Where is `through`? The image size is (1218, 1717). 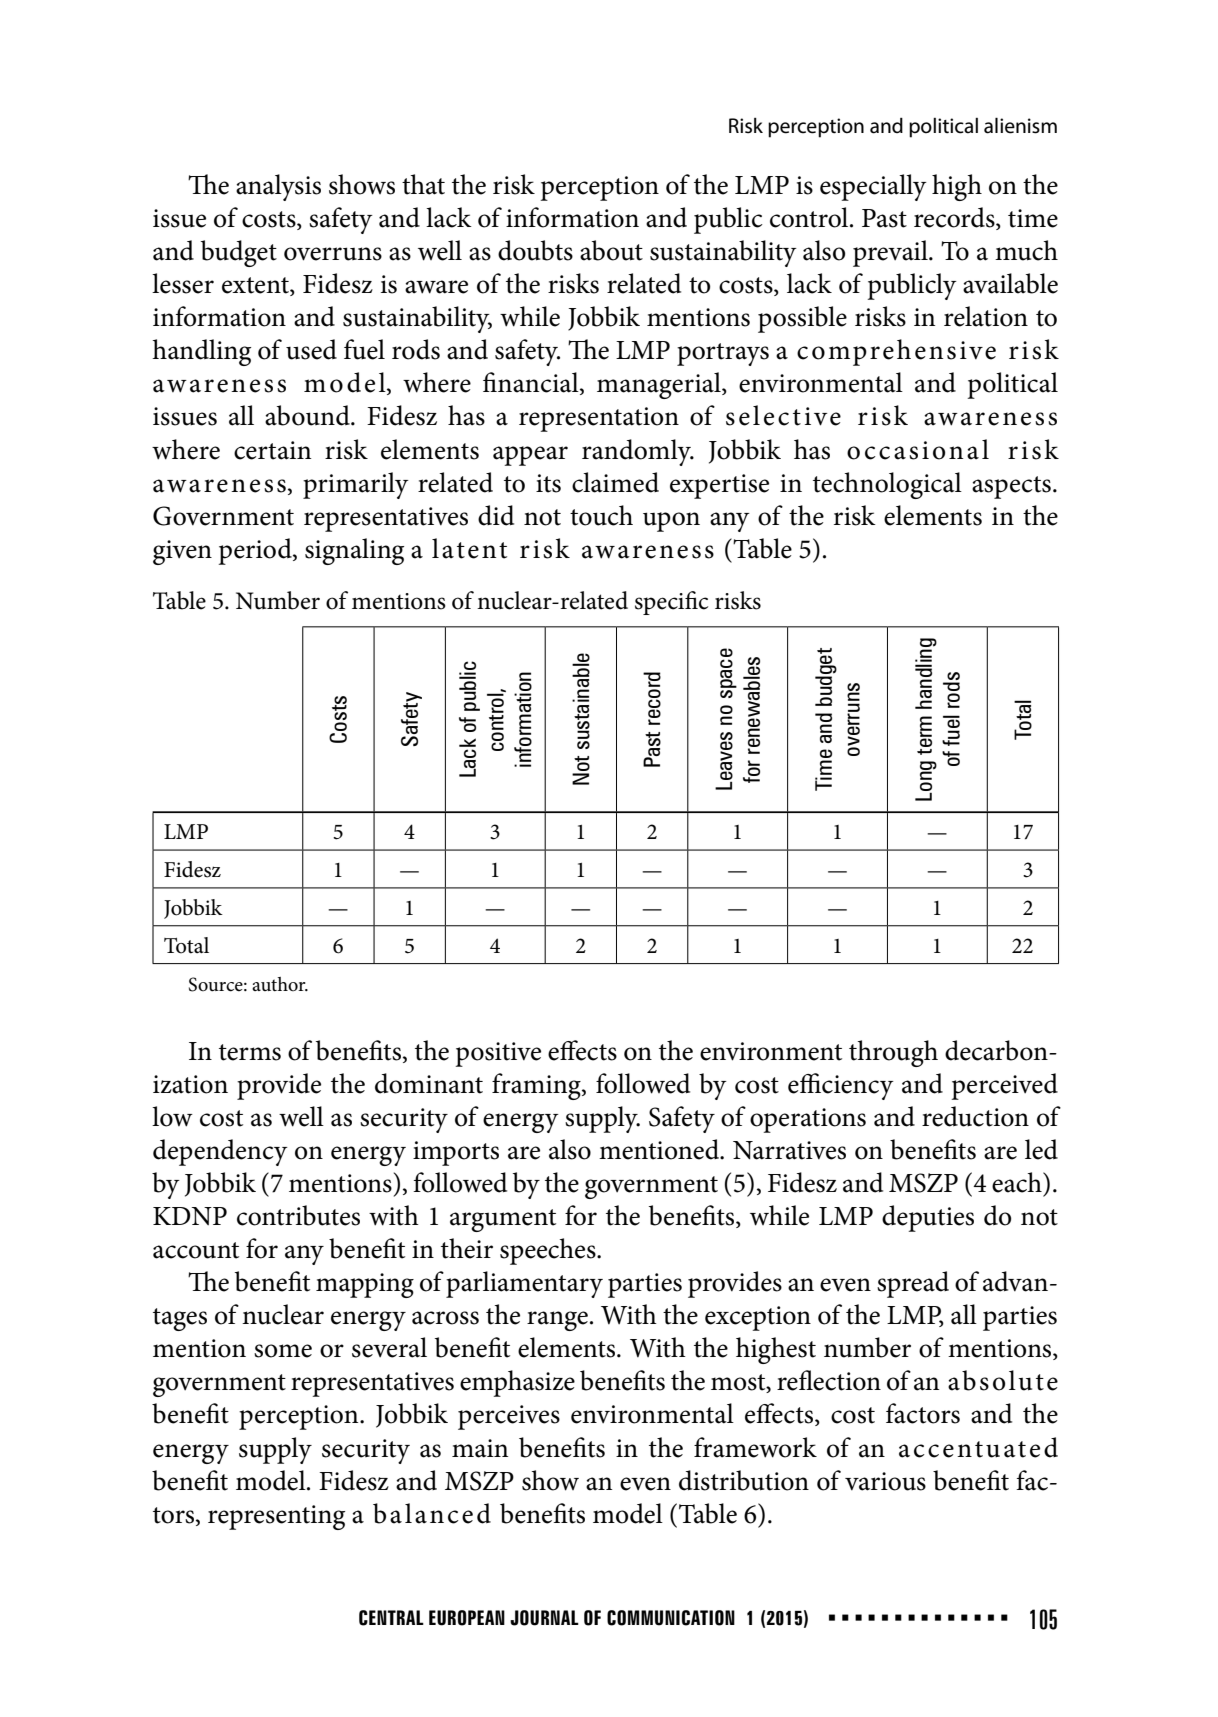
through is located at coordinates (893, 1053).
